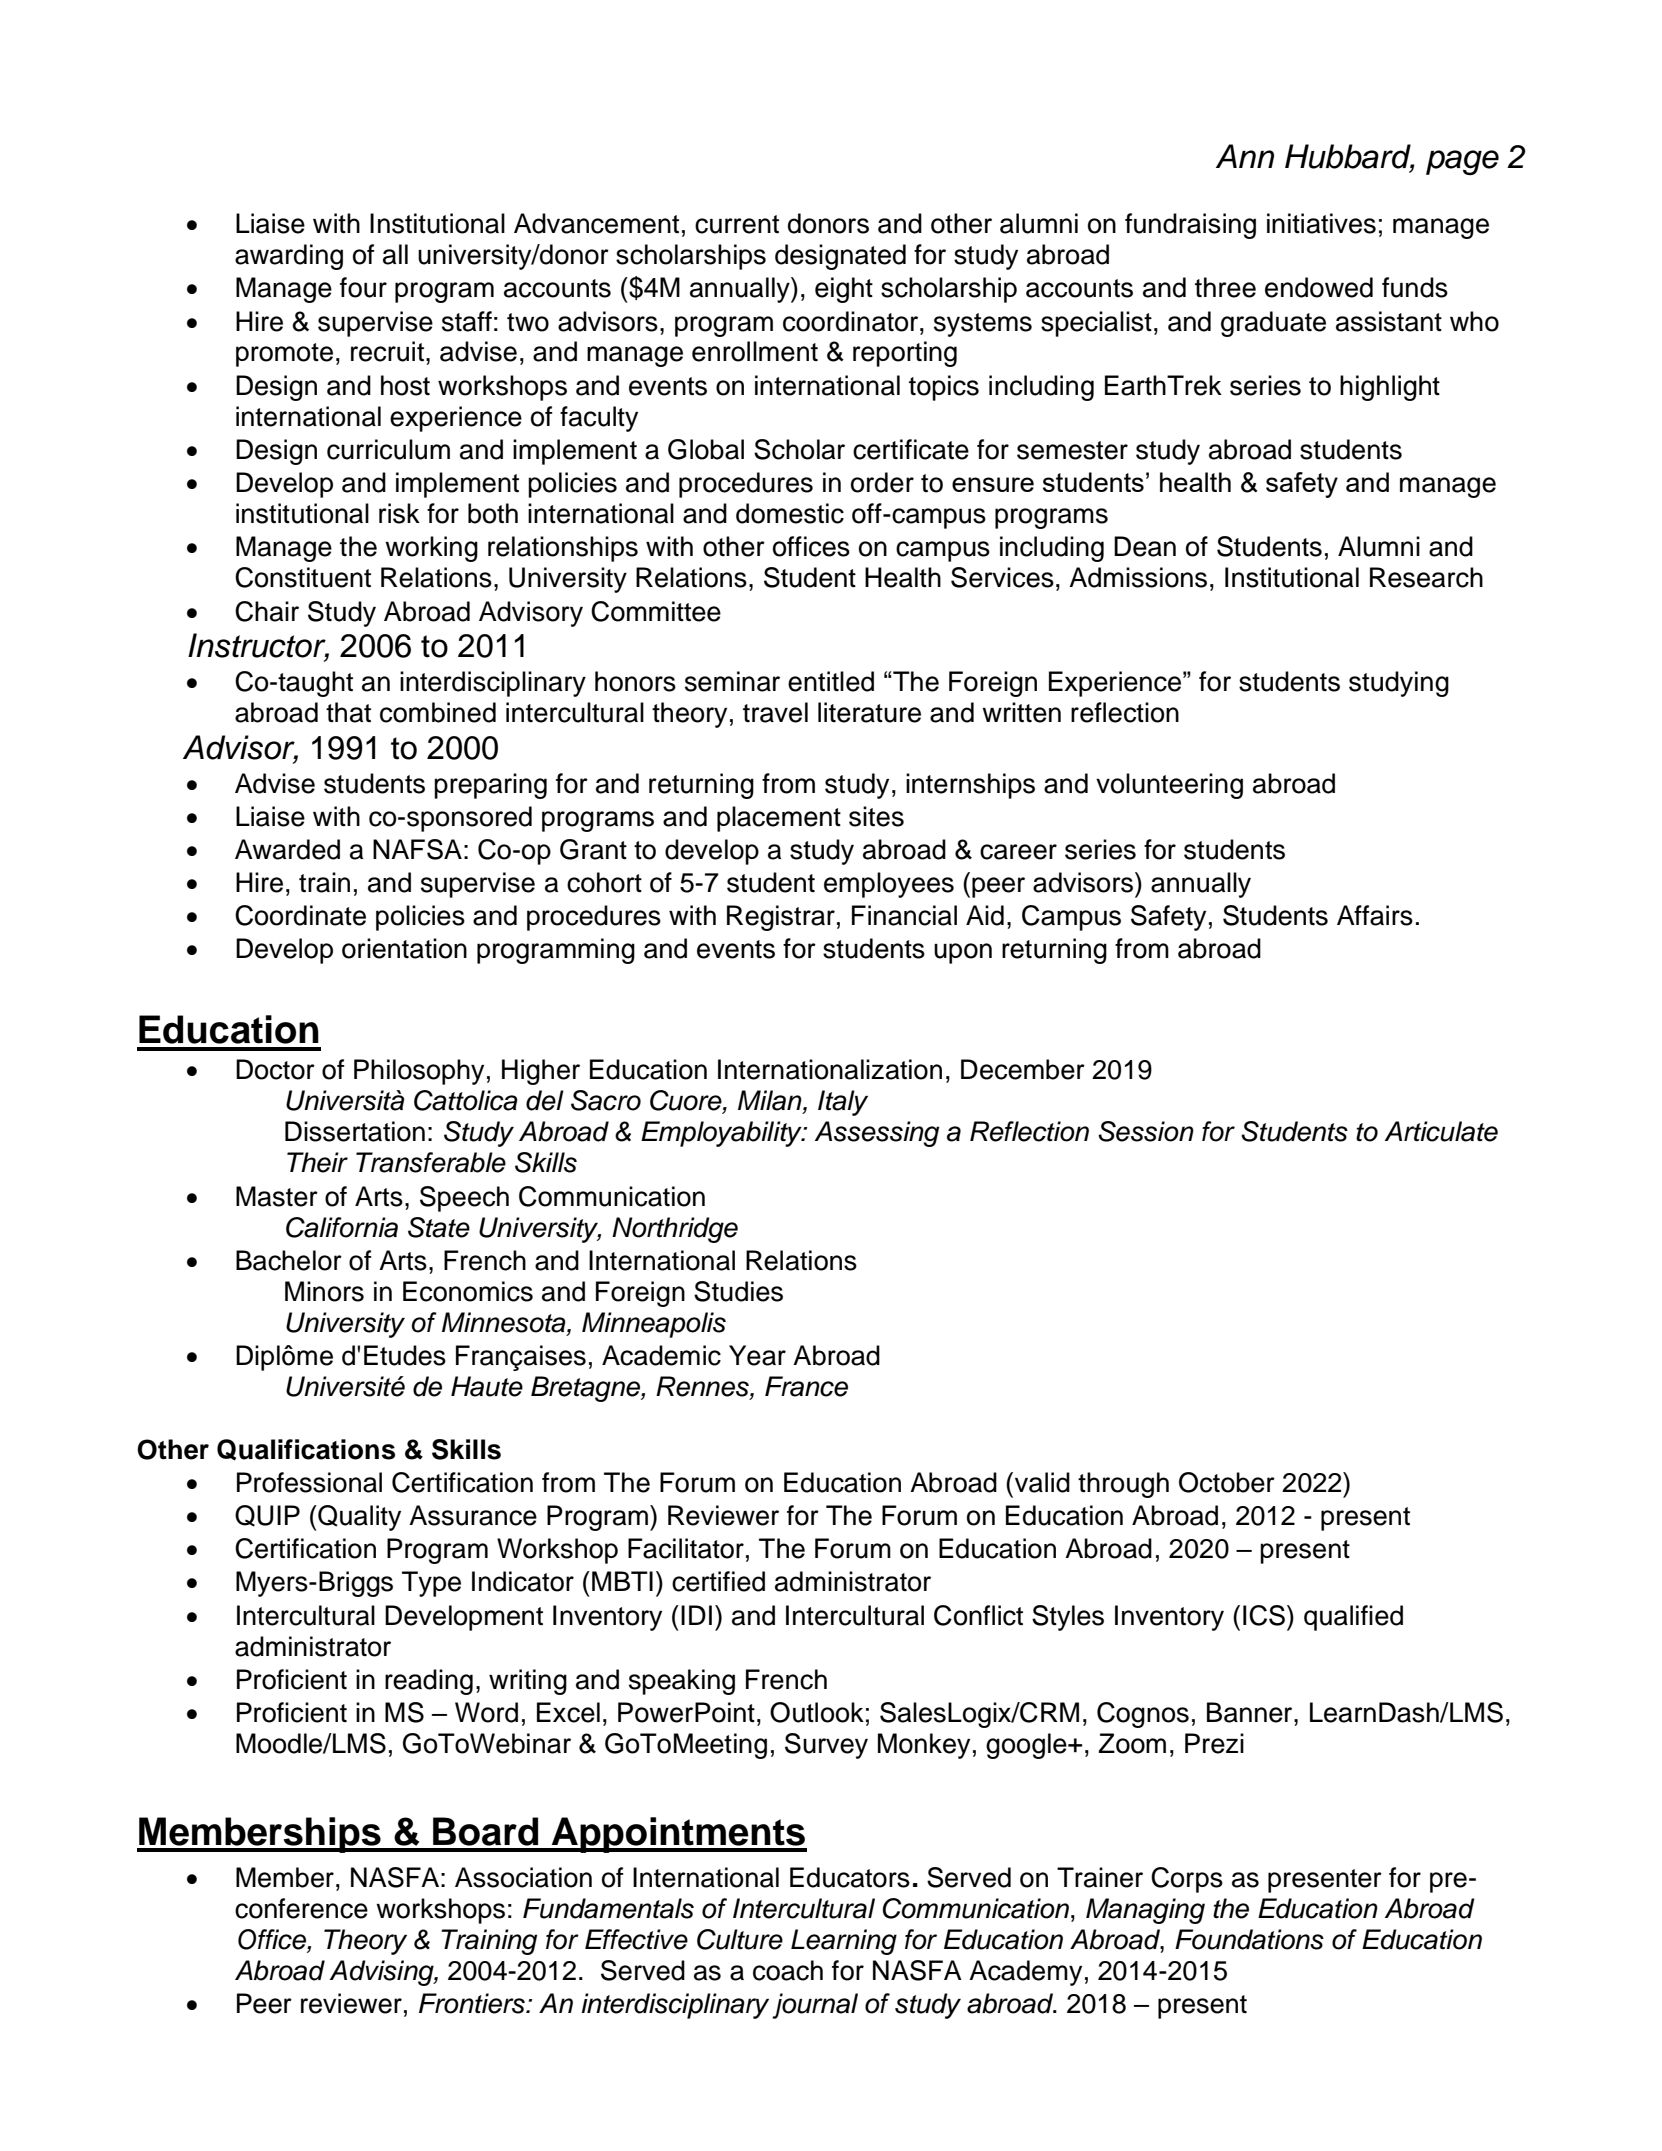 The height and width of the screenshot is (2151, 1662). What do you see at coordinates (490, 786) in the screenshot?
I see `preparing` at bounding box center [490, 786].
